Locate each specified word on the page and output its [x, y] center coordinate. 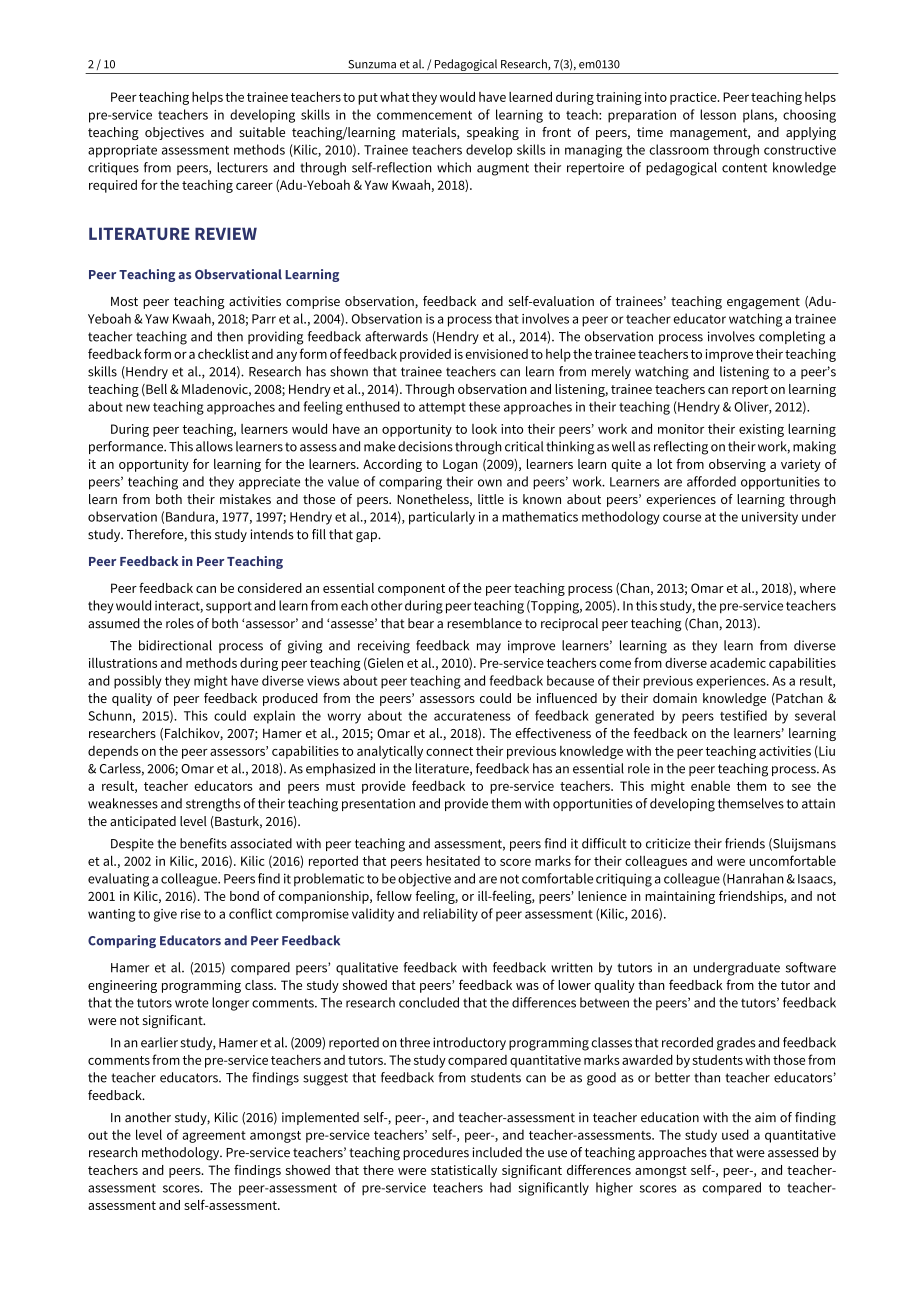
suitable [262, 132]
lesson [718, 114]
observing [737, 465]
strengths [213, 805]
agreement [214, 1137]
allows [214, 446]
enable [710, 786]
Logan [460, 466]
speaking [493, 133]
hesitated [453, 861]
